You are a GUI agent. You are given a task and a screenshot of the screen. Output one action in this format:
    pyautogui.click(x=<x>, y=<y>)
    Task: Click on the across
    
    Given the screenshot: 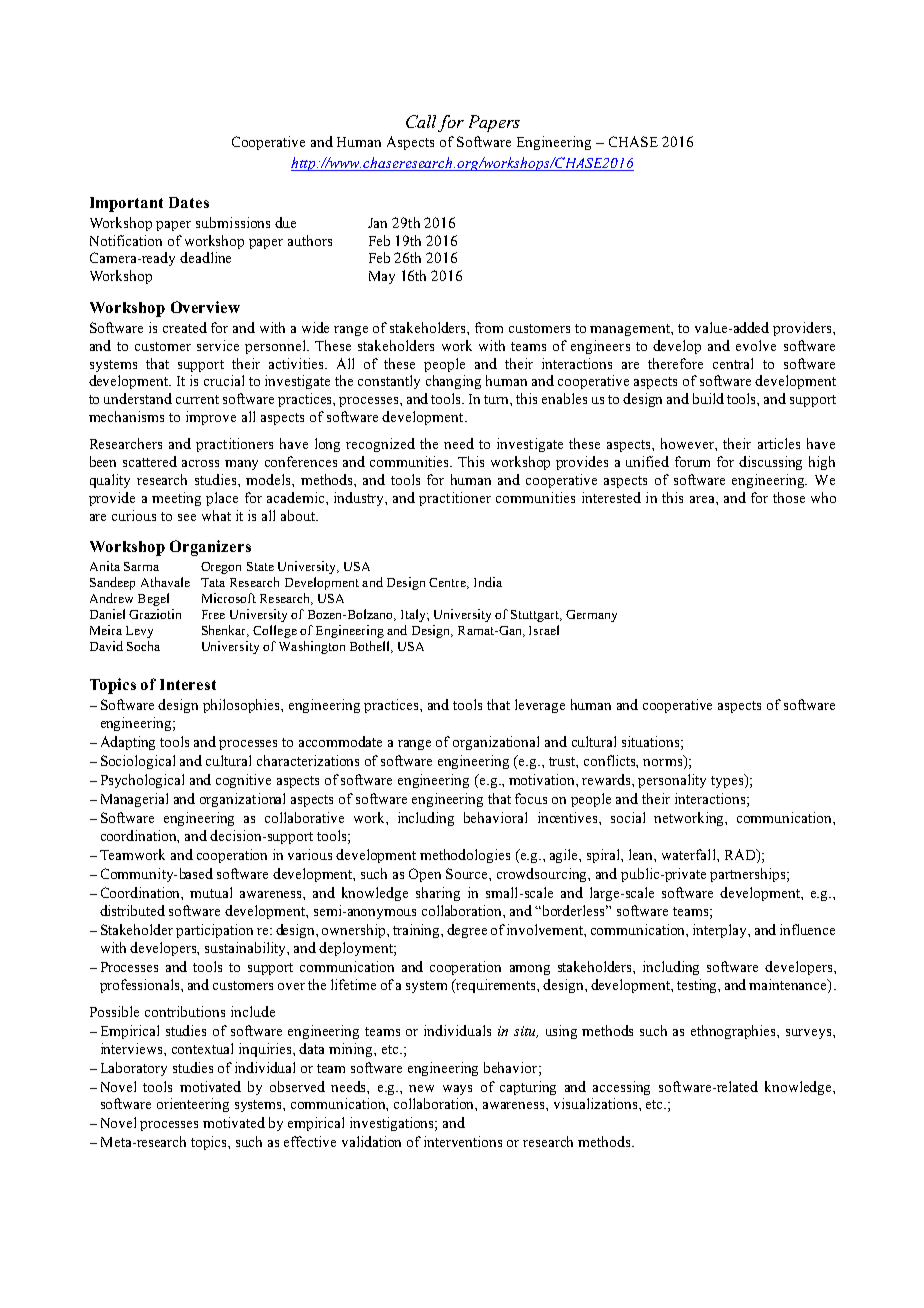 What is the action you would take?
    pyautogui.click(x=200, y=463)
